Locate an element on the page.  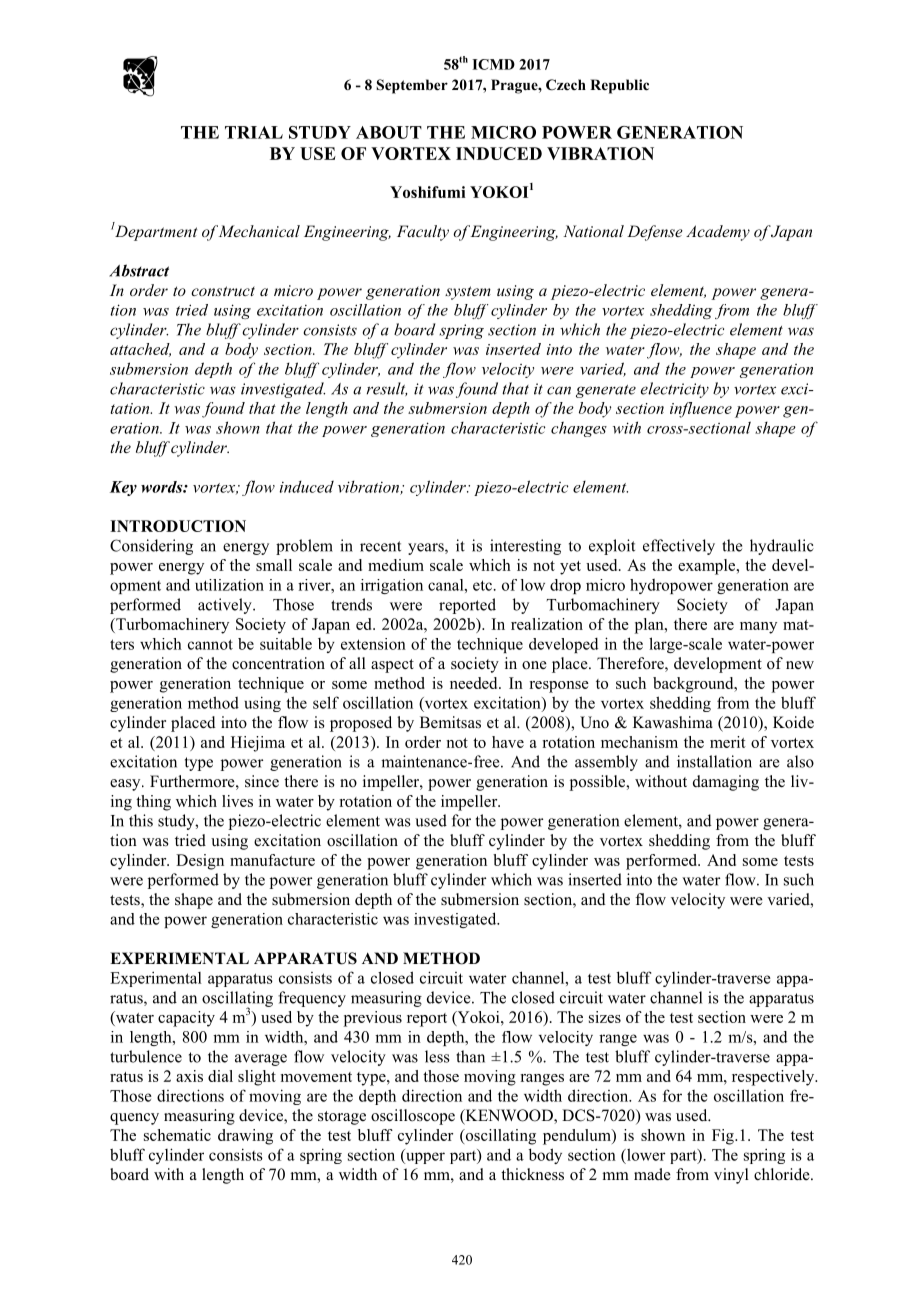
oscilloscope is located at coordinates (413, 1117).
